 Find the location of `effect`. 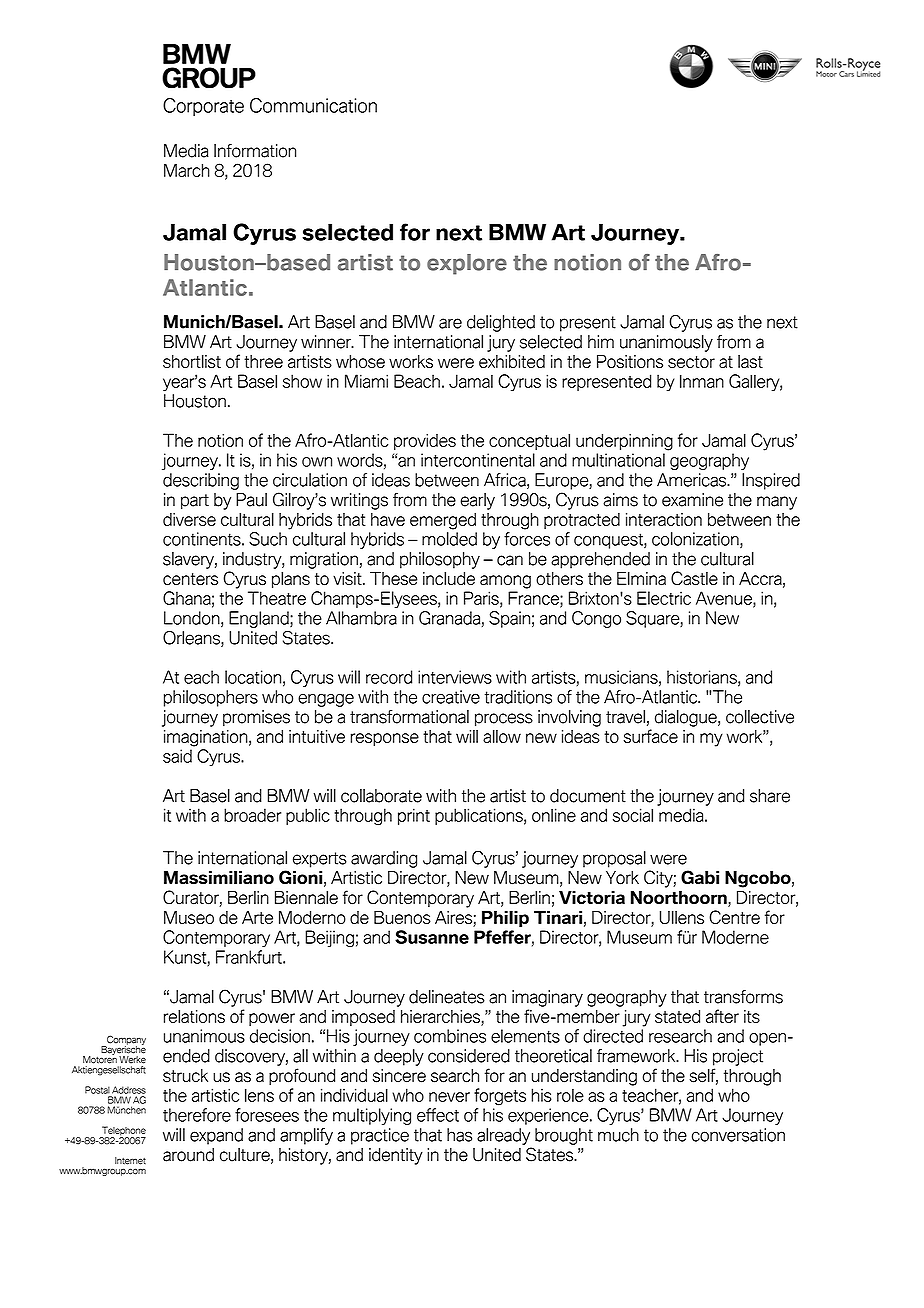

effect is located at coordinates (438, 1115).
